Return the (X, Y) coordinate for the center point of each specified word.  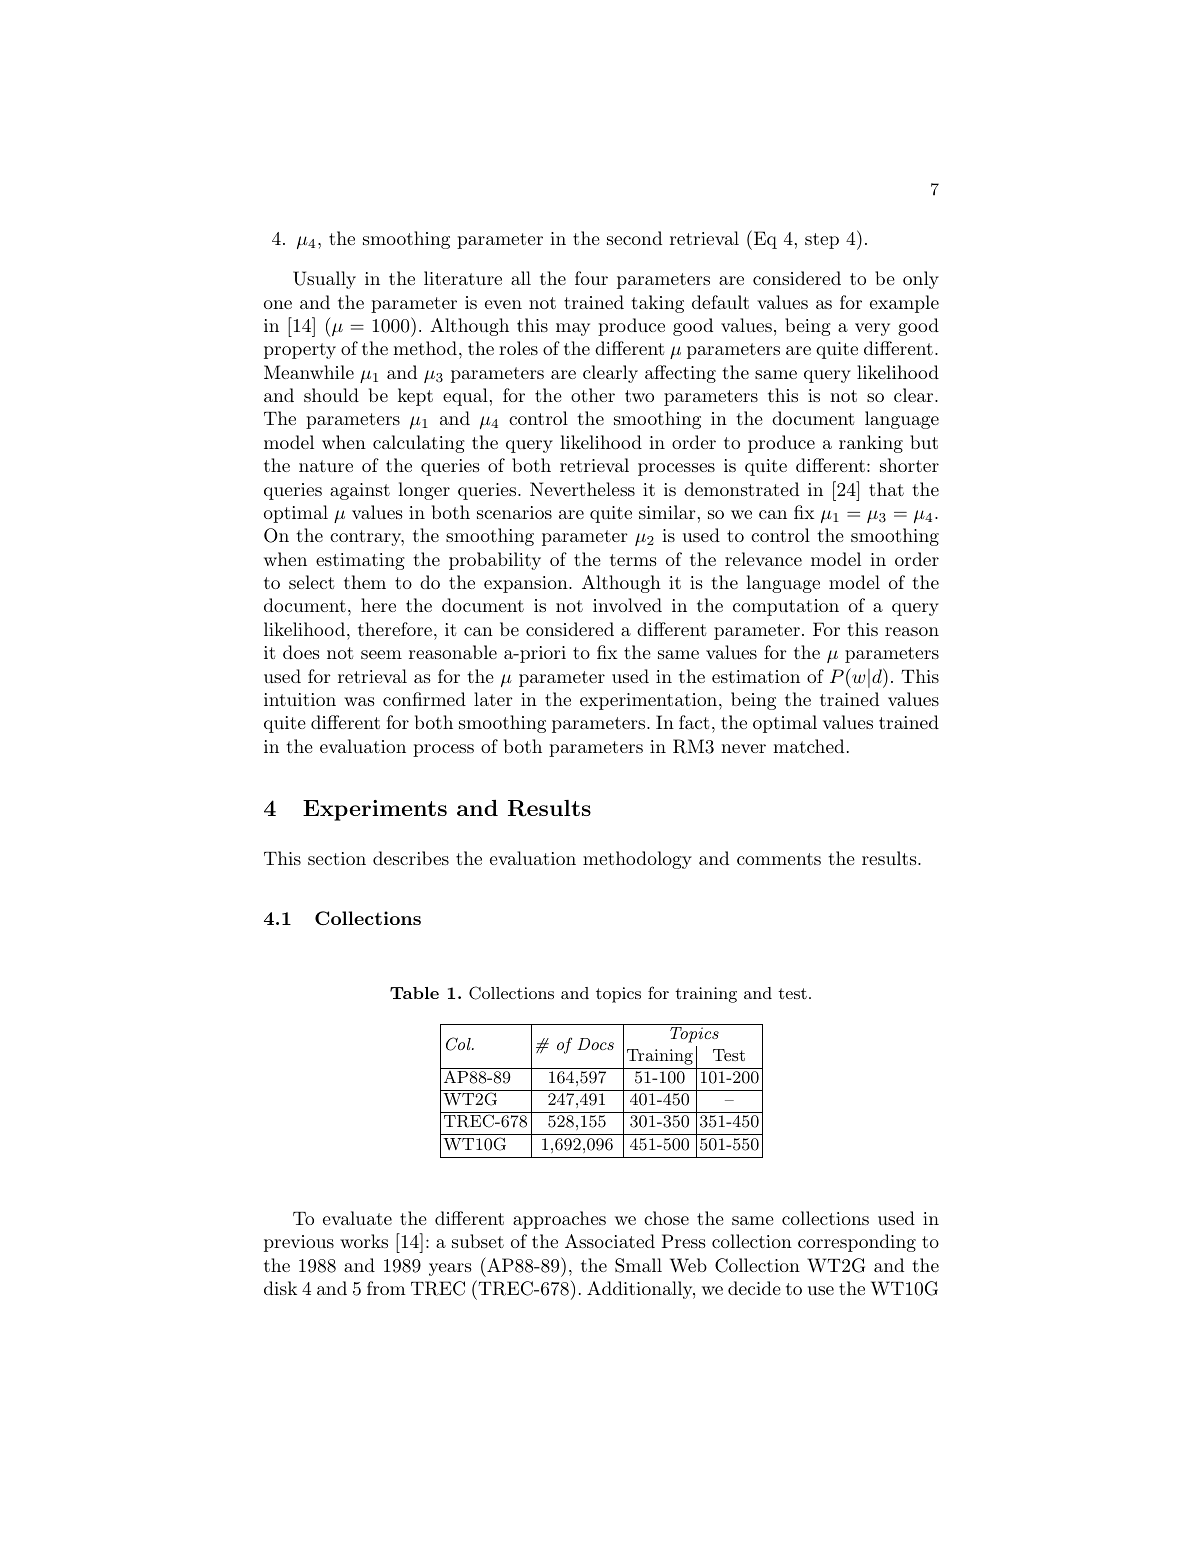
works (364, 1241)
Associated (610, 1241)
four (591, 278)
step (822, 241)
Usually (324, 280)
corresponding (857, 1243)
